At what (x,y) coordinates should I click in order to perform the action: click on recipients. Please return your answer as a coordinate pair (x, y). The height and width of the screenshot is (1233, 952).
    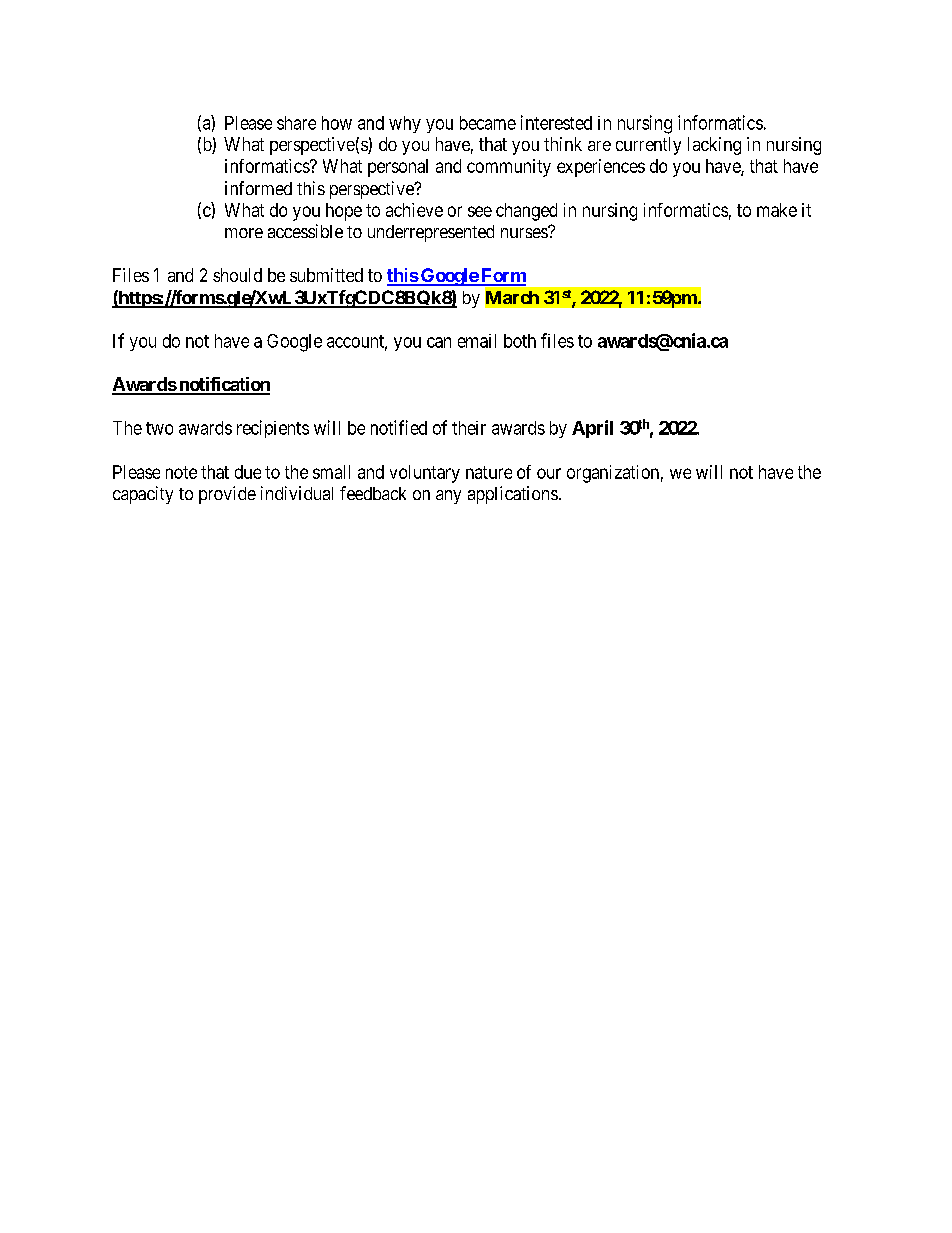
    Looking at the image, I should click on (273, 429).
